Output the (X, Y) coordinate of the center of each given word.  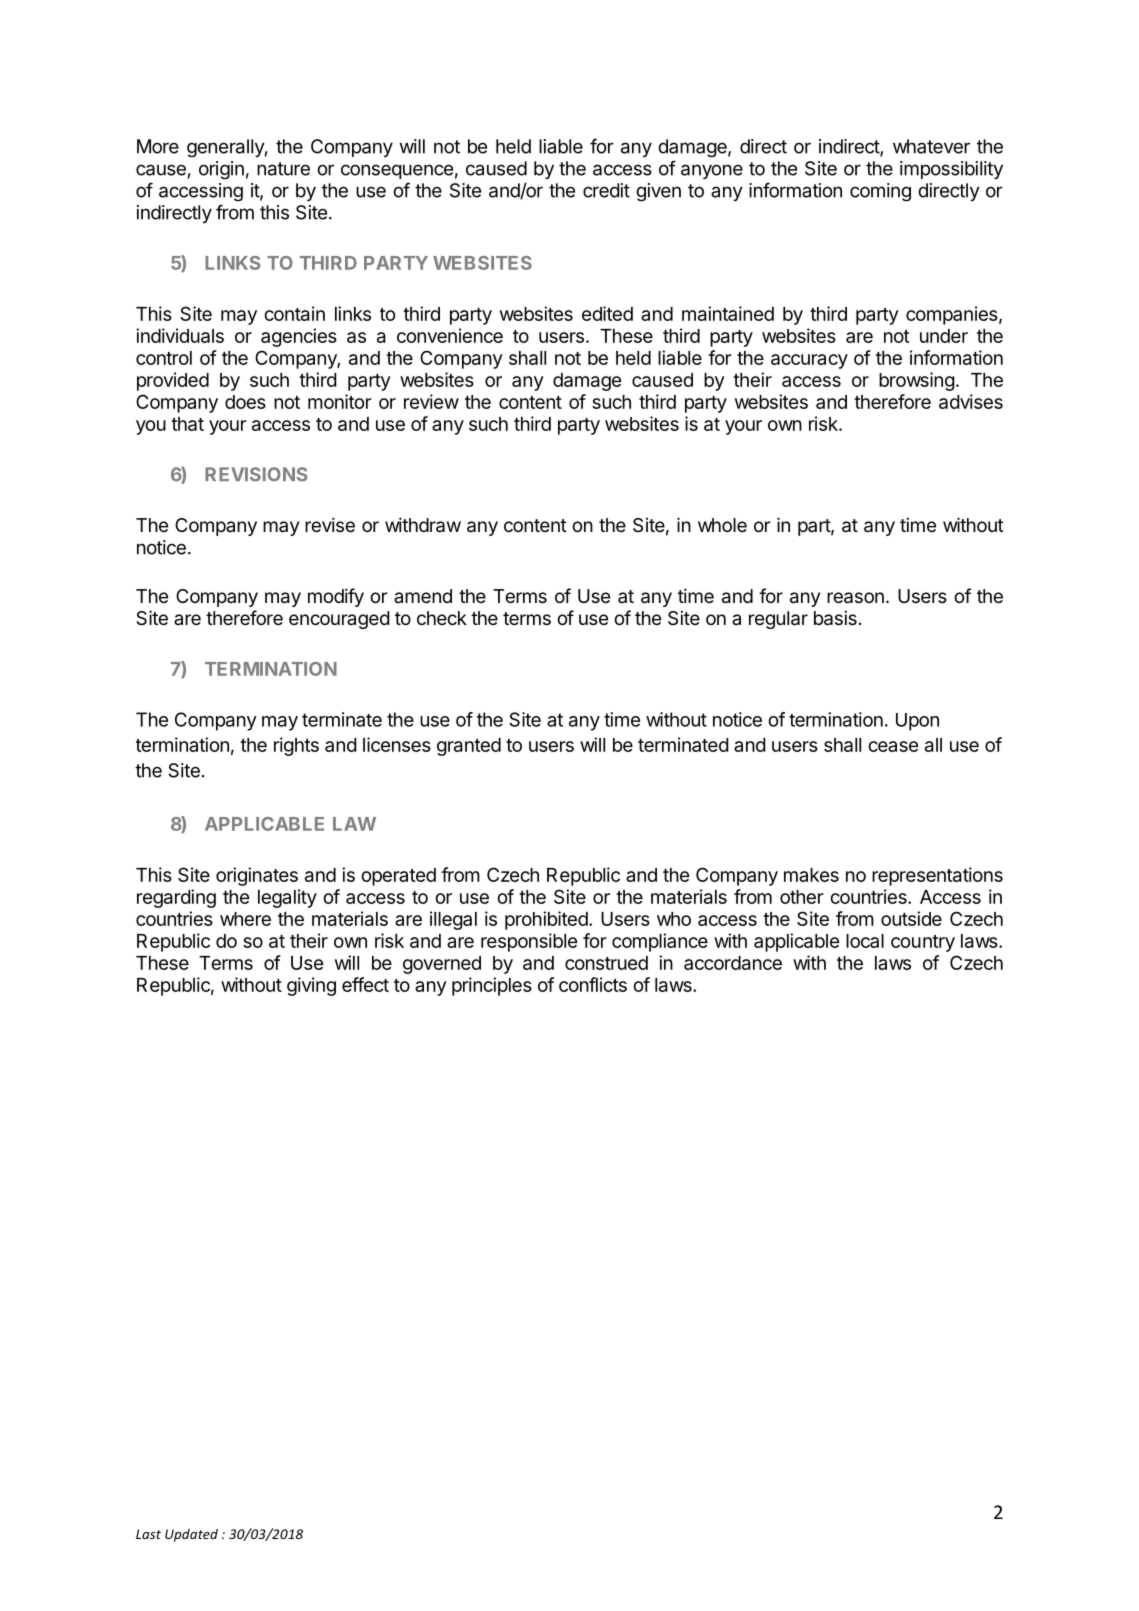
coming (880, 192)
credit (606, 190)
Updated (191, 1535)
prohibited (546, 920)
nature (283, 169)
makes (811, 875)
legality (287, 898)
